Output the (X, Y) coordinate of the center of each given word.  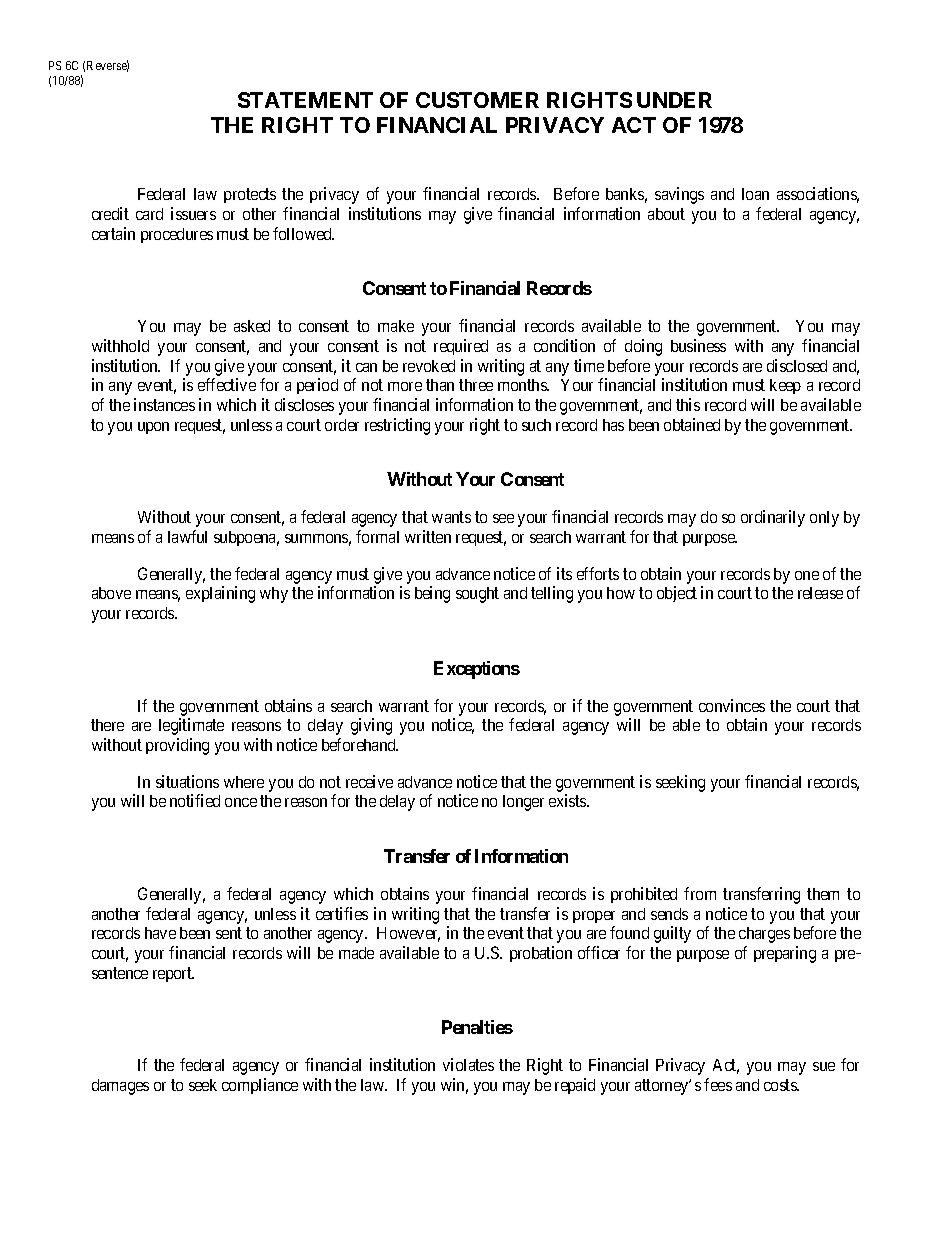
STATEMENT (305, 100)
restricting (397, 426)
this (688, 404)
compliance (260, 1086)
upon (153, 428)
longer (523, 803)
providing (177, 746)
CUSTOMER (477, 100)
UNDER (674, 100)
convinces (732, 705)
